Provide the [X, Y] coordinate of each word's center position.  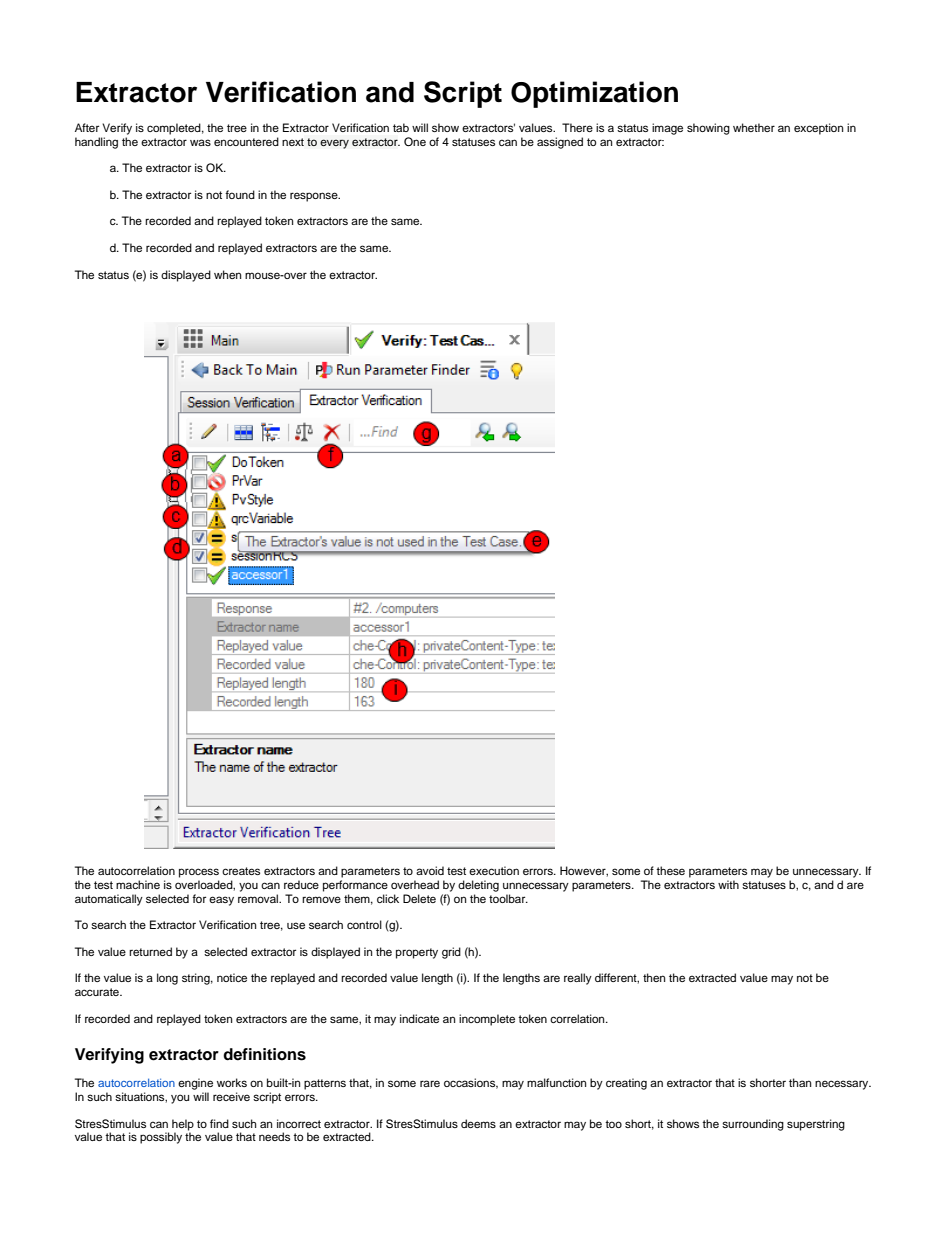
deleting [478, 886]
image [667, 129]
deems [478, 1123]
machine [138, 884]
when [227, 274]
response [315, 197]
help [183, 1125]
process [199, 873]
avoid [430, 870]
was [200, 142]
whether [754, 127]
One [415, 142]
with [728, 884]
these [670, 870]
